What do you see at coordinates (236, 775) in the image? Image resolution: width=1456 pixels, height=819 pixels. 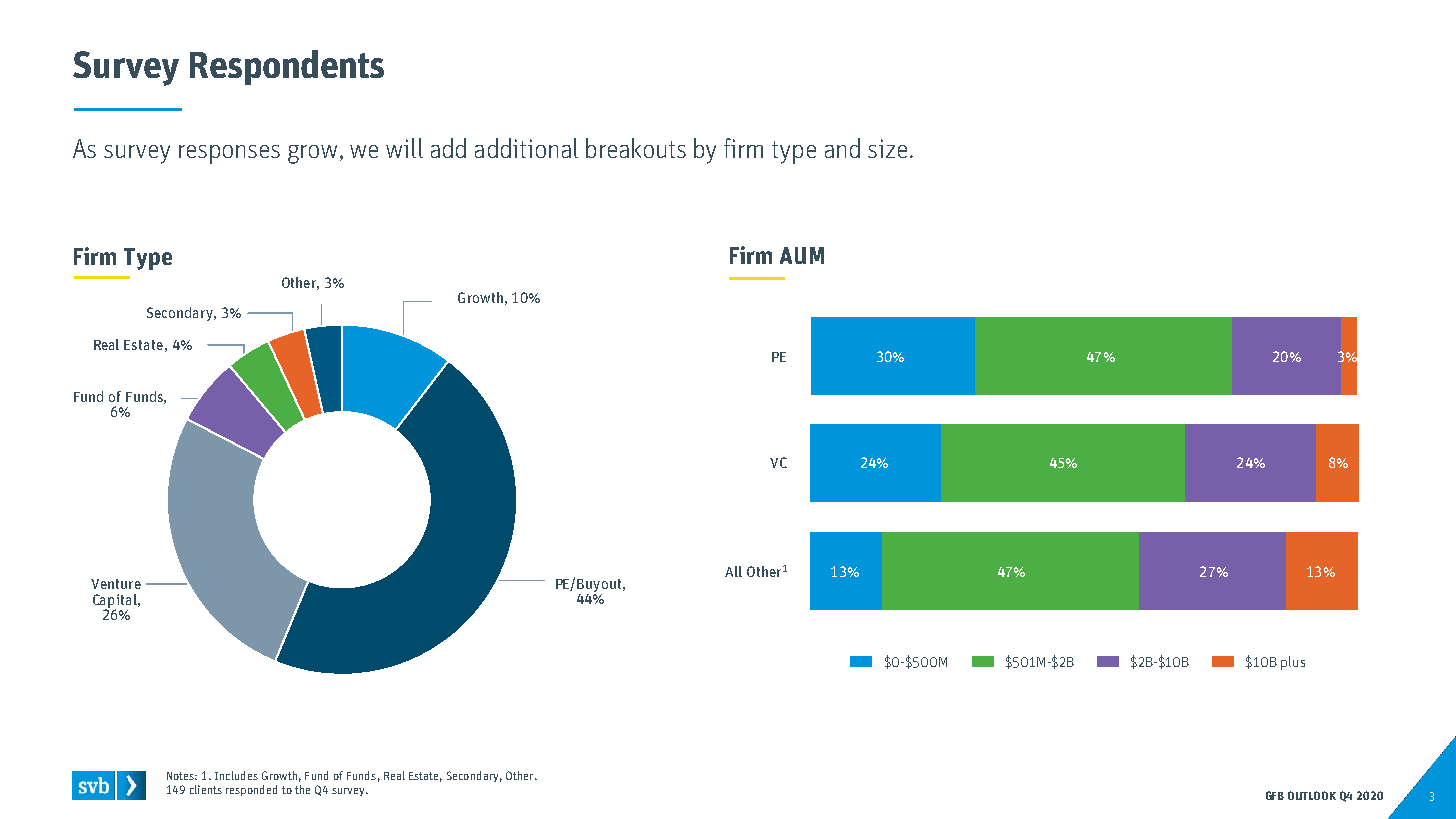 I see `Includes` at bounding box center [236, 775].
